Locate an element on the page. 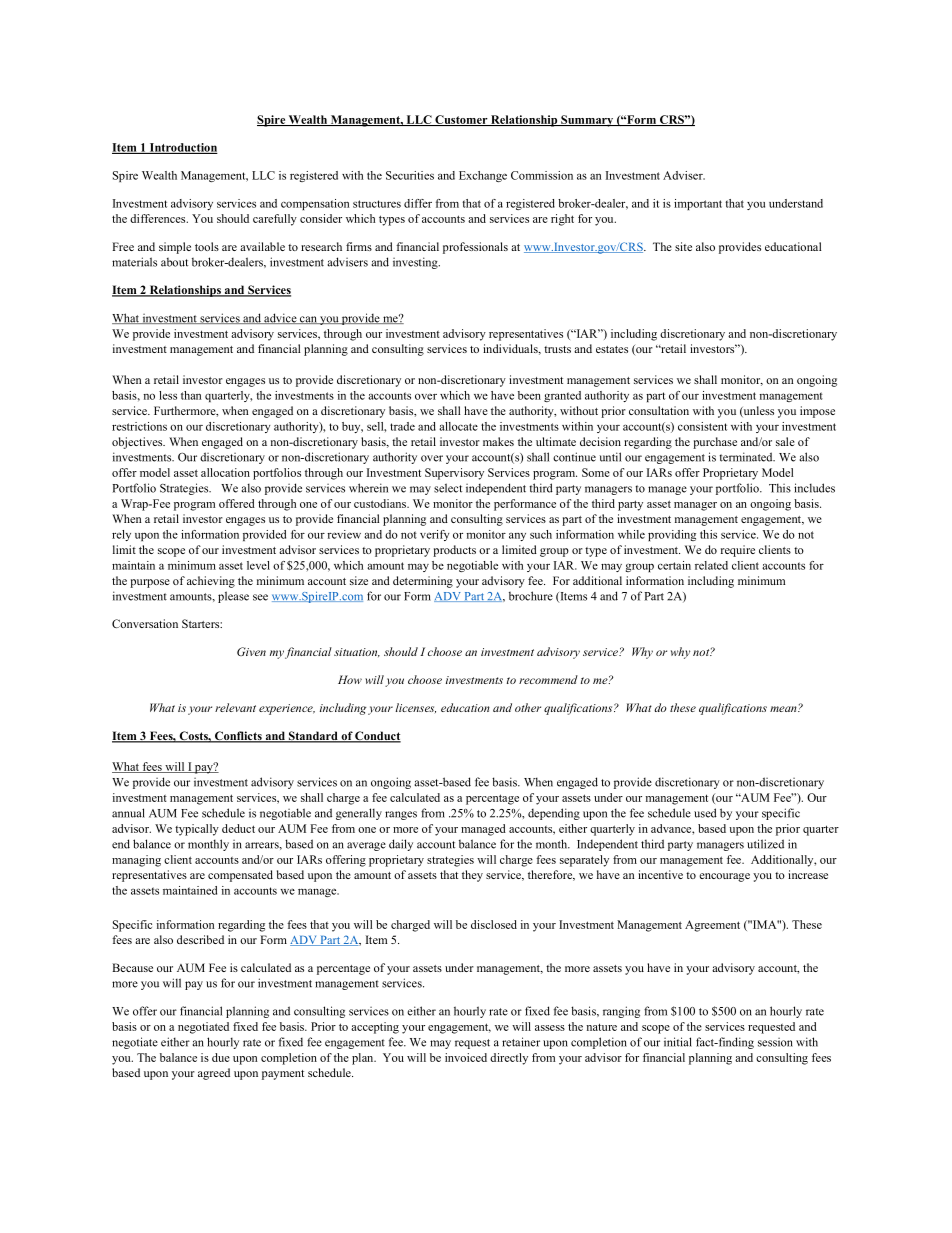 This document has width=952, height=1233. achieving is located at coordinates (211, 582).
